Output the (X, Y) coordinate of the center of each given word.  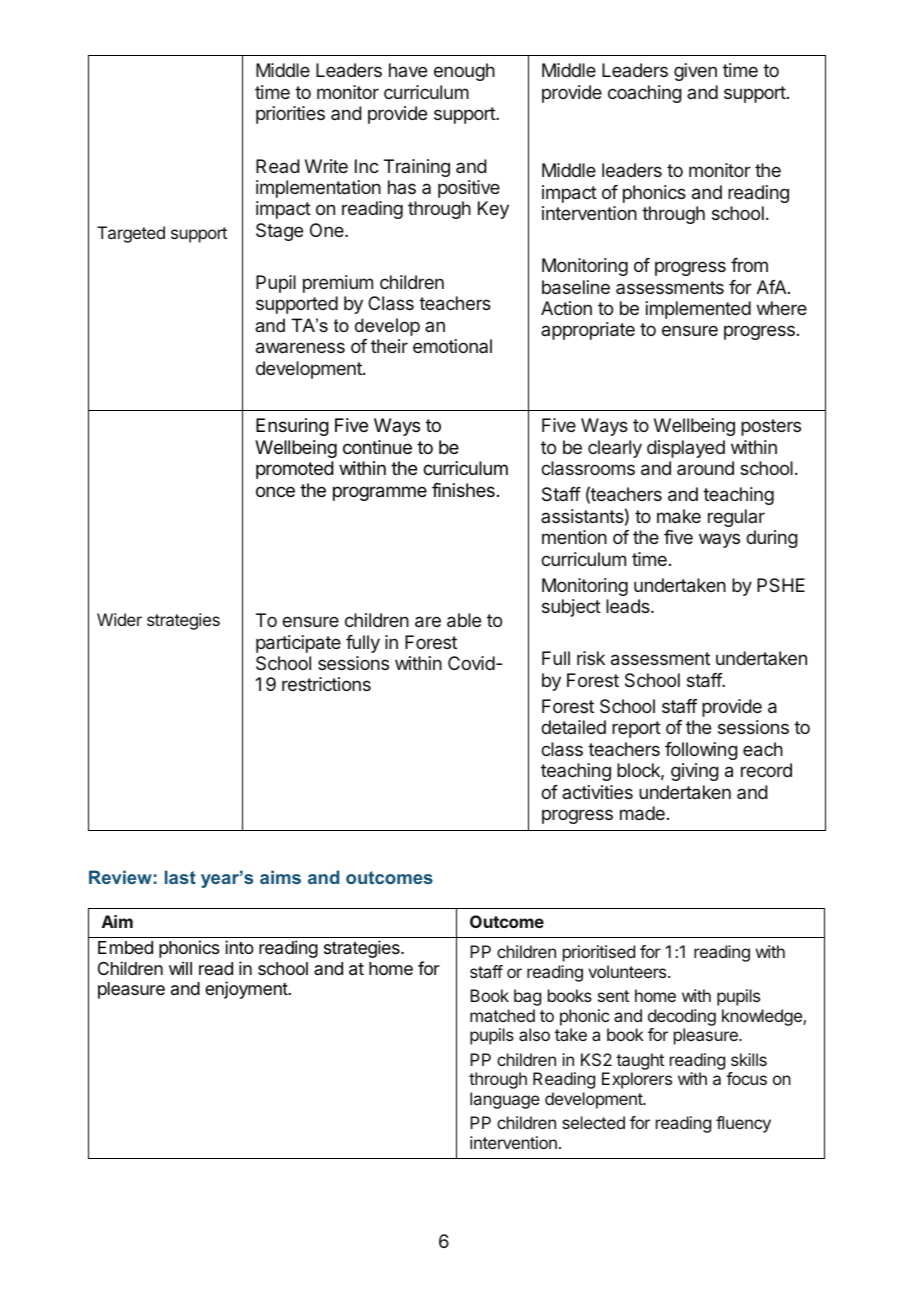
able (464, 620)
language (505, 1100)
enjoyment (246, 990)
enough (464, 72)
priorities (290, 115)
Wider (119, 619)
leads (629, 606)
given (695, 72)
